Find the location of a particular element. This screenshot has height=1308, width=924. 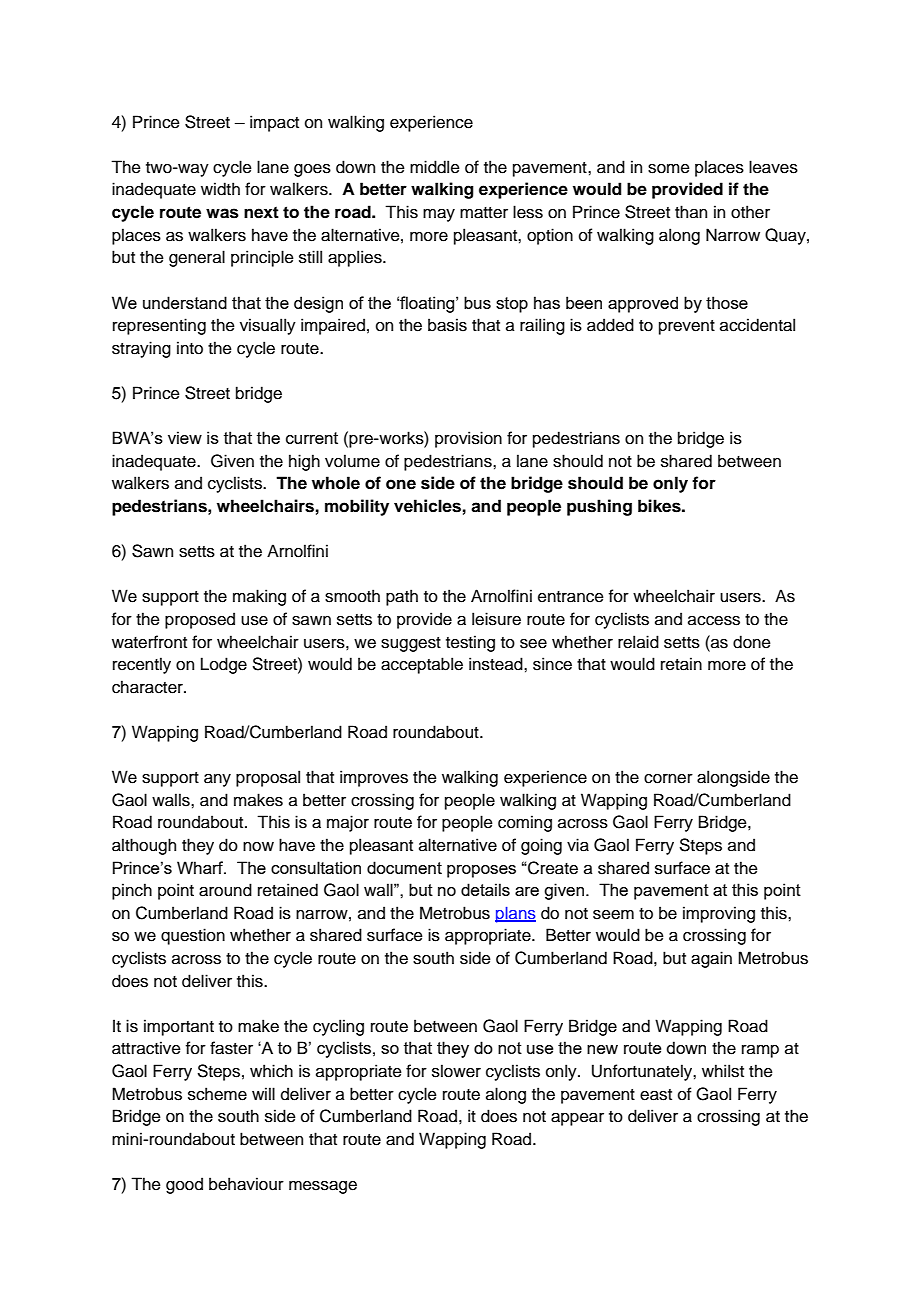

Lodge is located at coordinates (224, 665).
